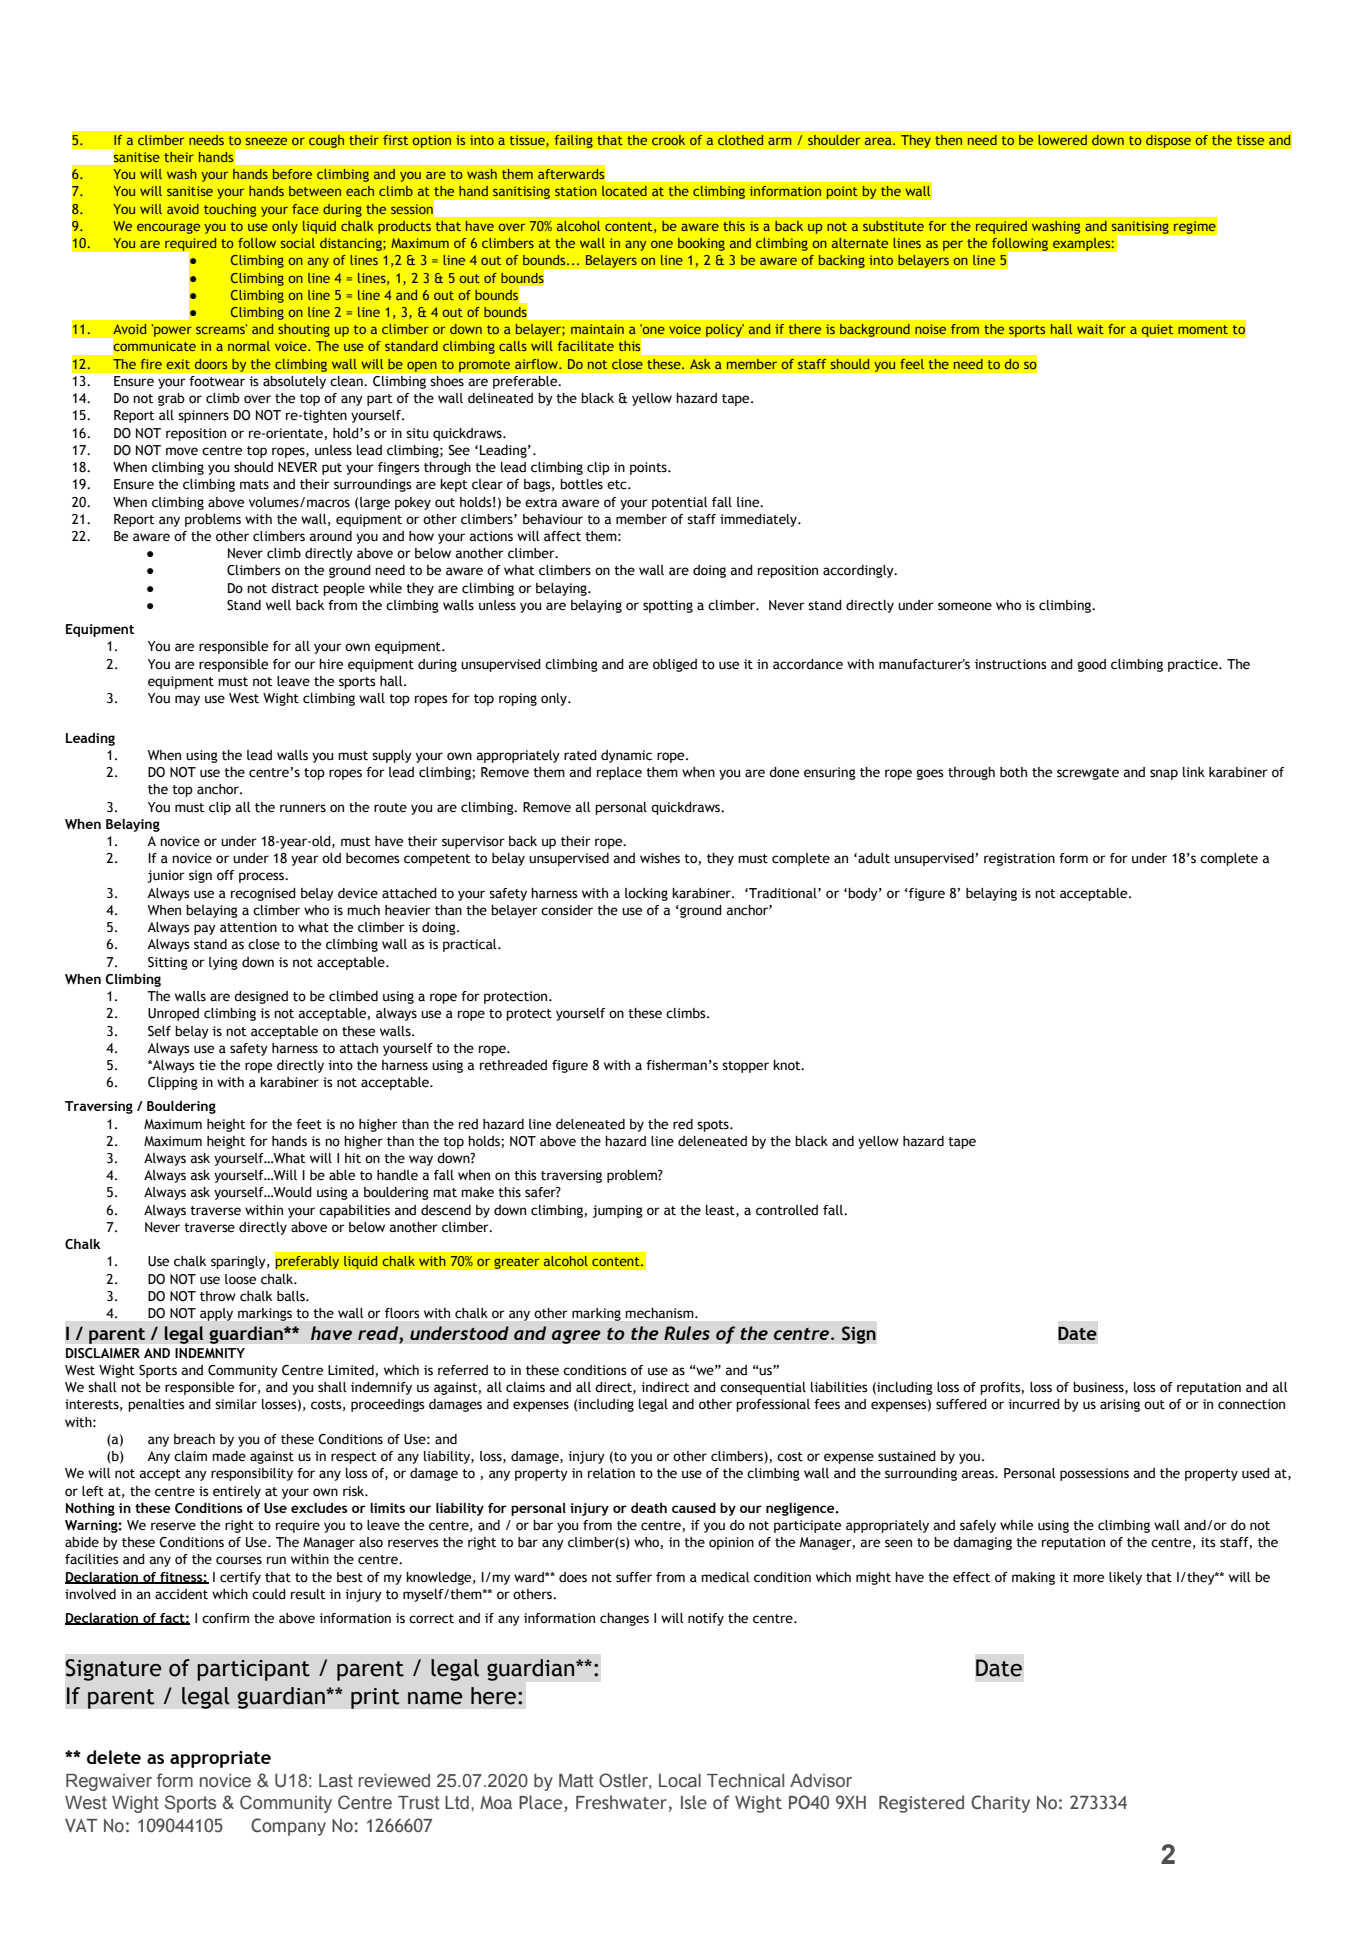  What do you see at coordinates (680, 1781) in the screenshot?
I see `Local` at bounding box center [680, 1781].
